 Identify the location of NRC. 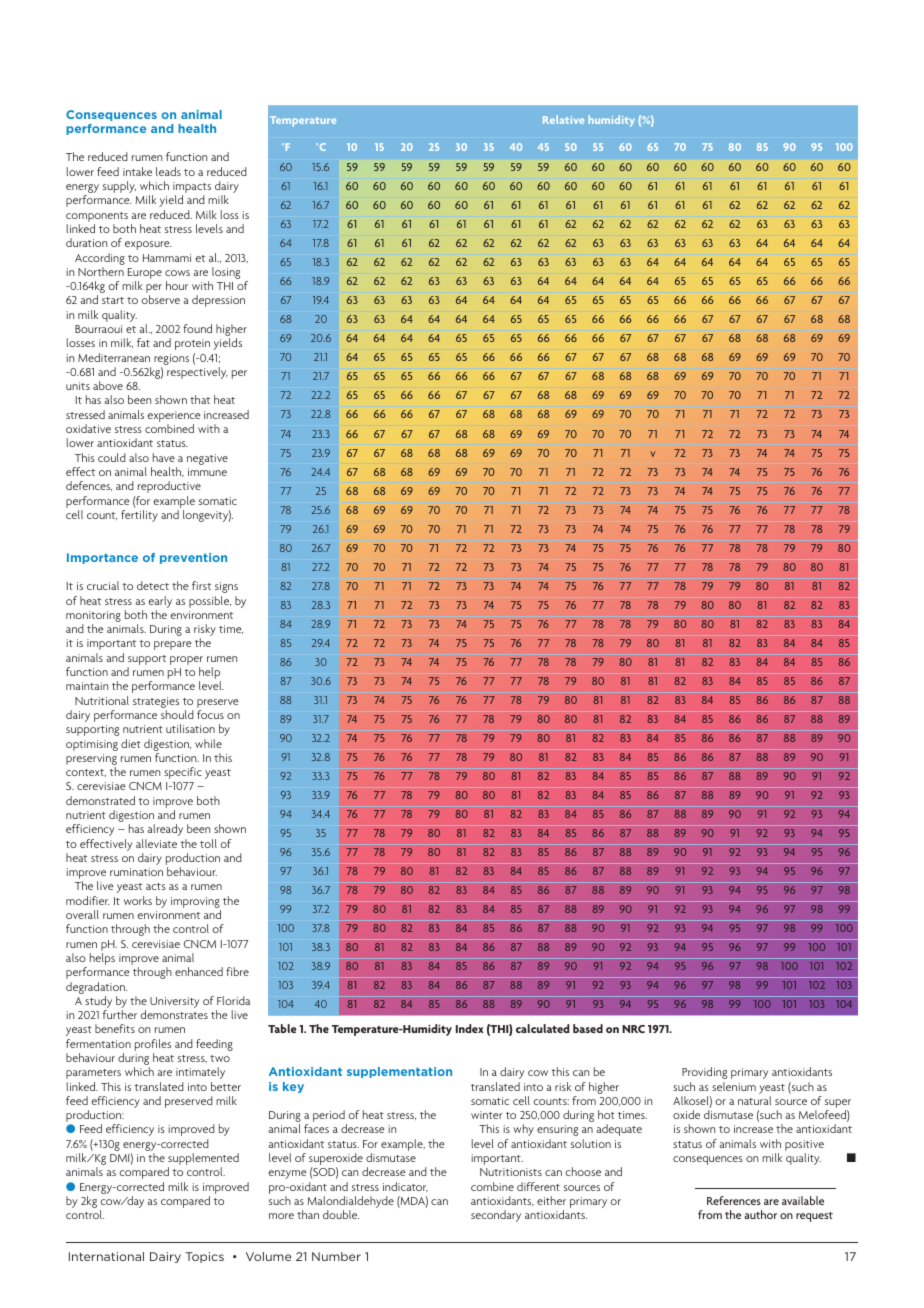
(633, 1029).
